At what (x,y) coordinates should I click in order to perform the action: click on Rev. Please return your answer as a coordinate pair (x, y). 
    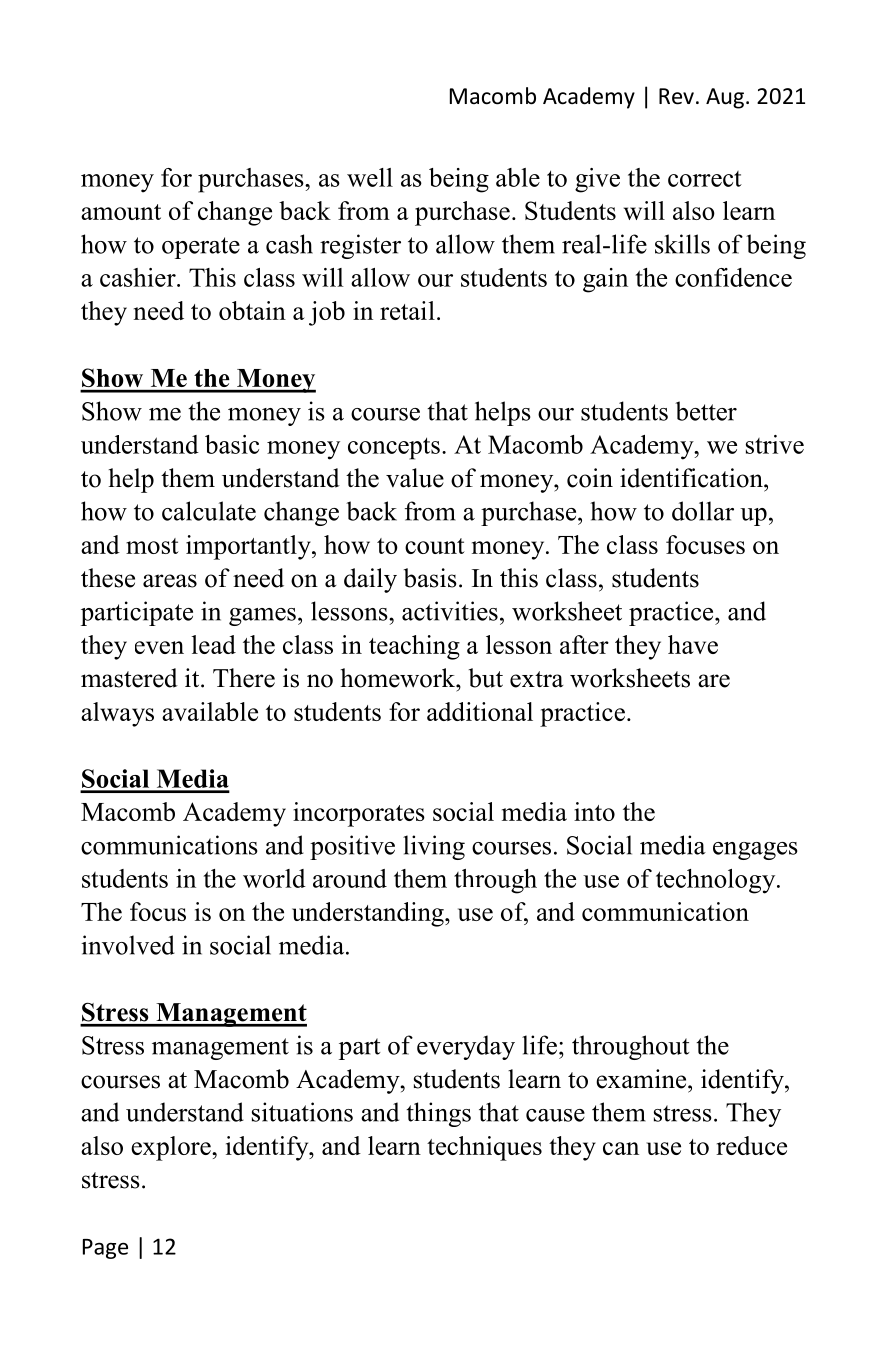
    Looking at the image, I should click on (676, 96).
